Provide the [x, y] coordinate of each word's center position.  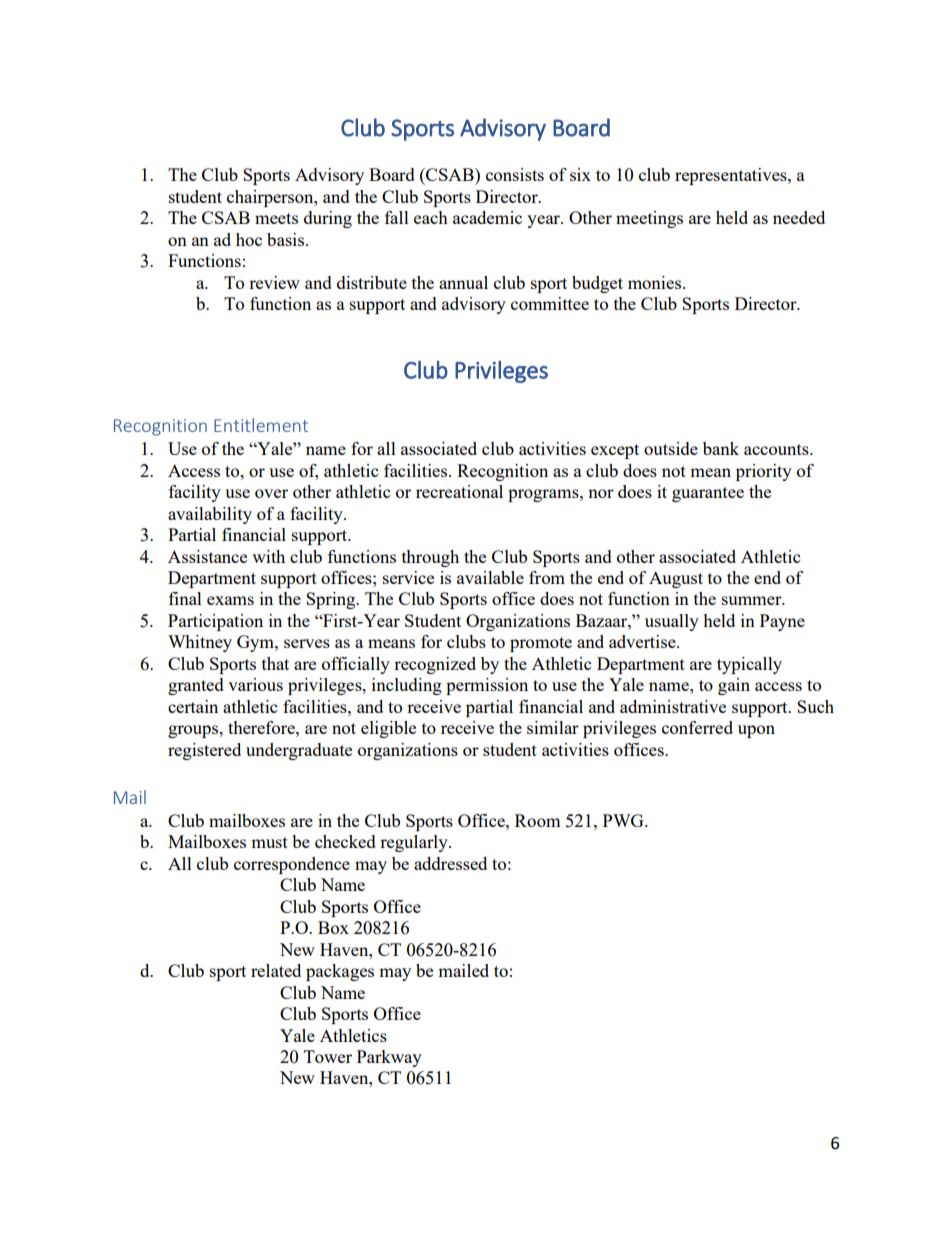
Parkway [389, 1058]
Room [538, 820]
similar [553, 727]
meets [276, 218]
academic [487, 217]
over [271, 493]
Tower [328, 1056]
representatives [732, 176]
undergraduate [299, 751]
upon [756, 731]
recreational [459, 491]
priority [764, 472]
